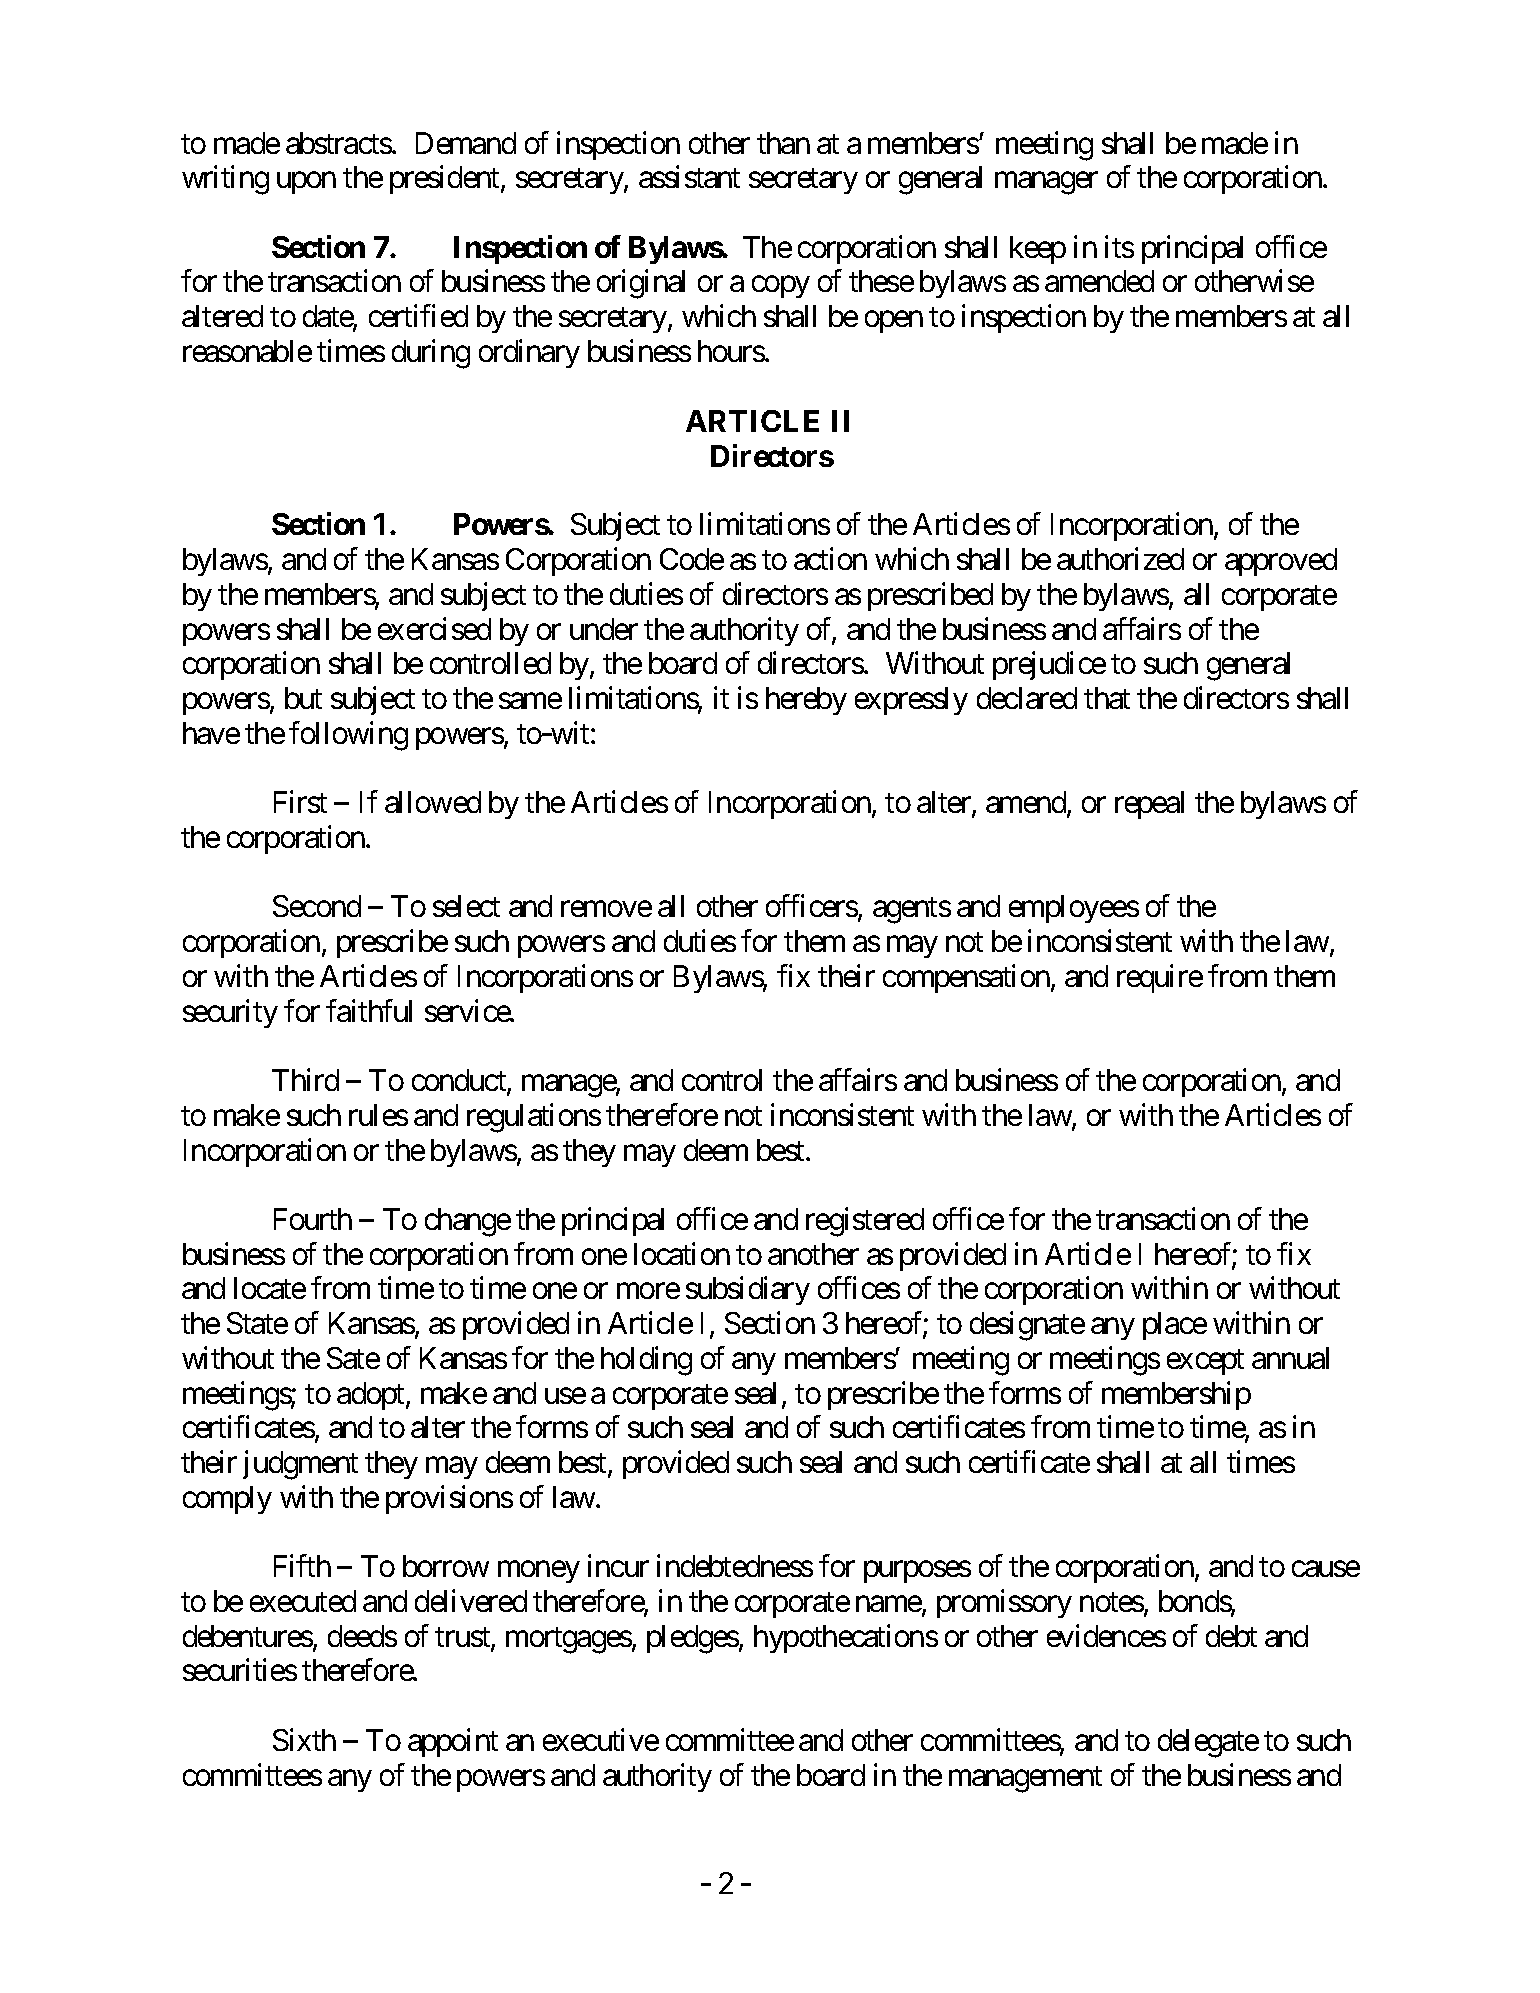 The image size is (1540, 1993). What do you see at coordinates (604, 629) in the document?
I see `under` at bounding box center [604, 629].
